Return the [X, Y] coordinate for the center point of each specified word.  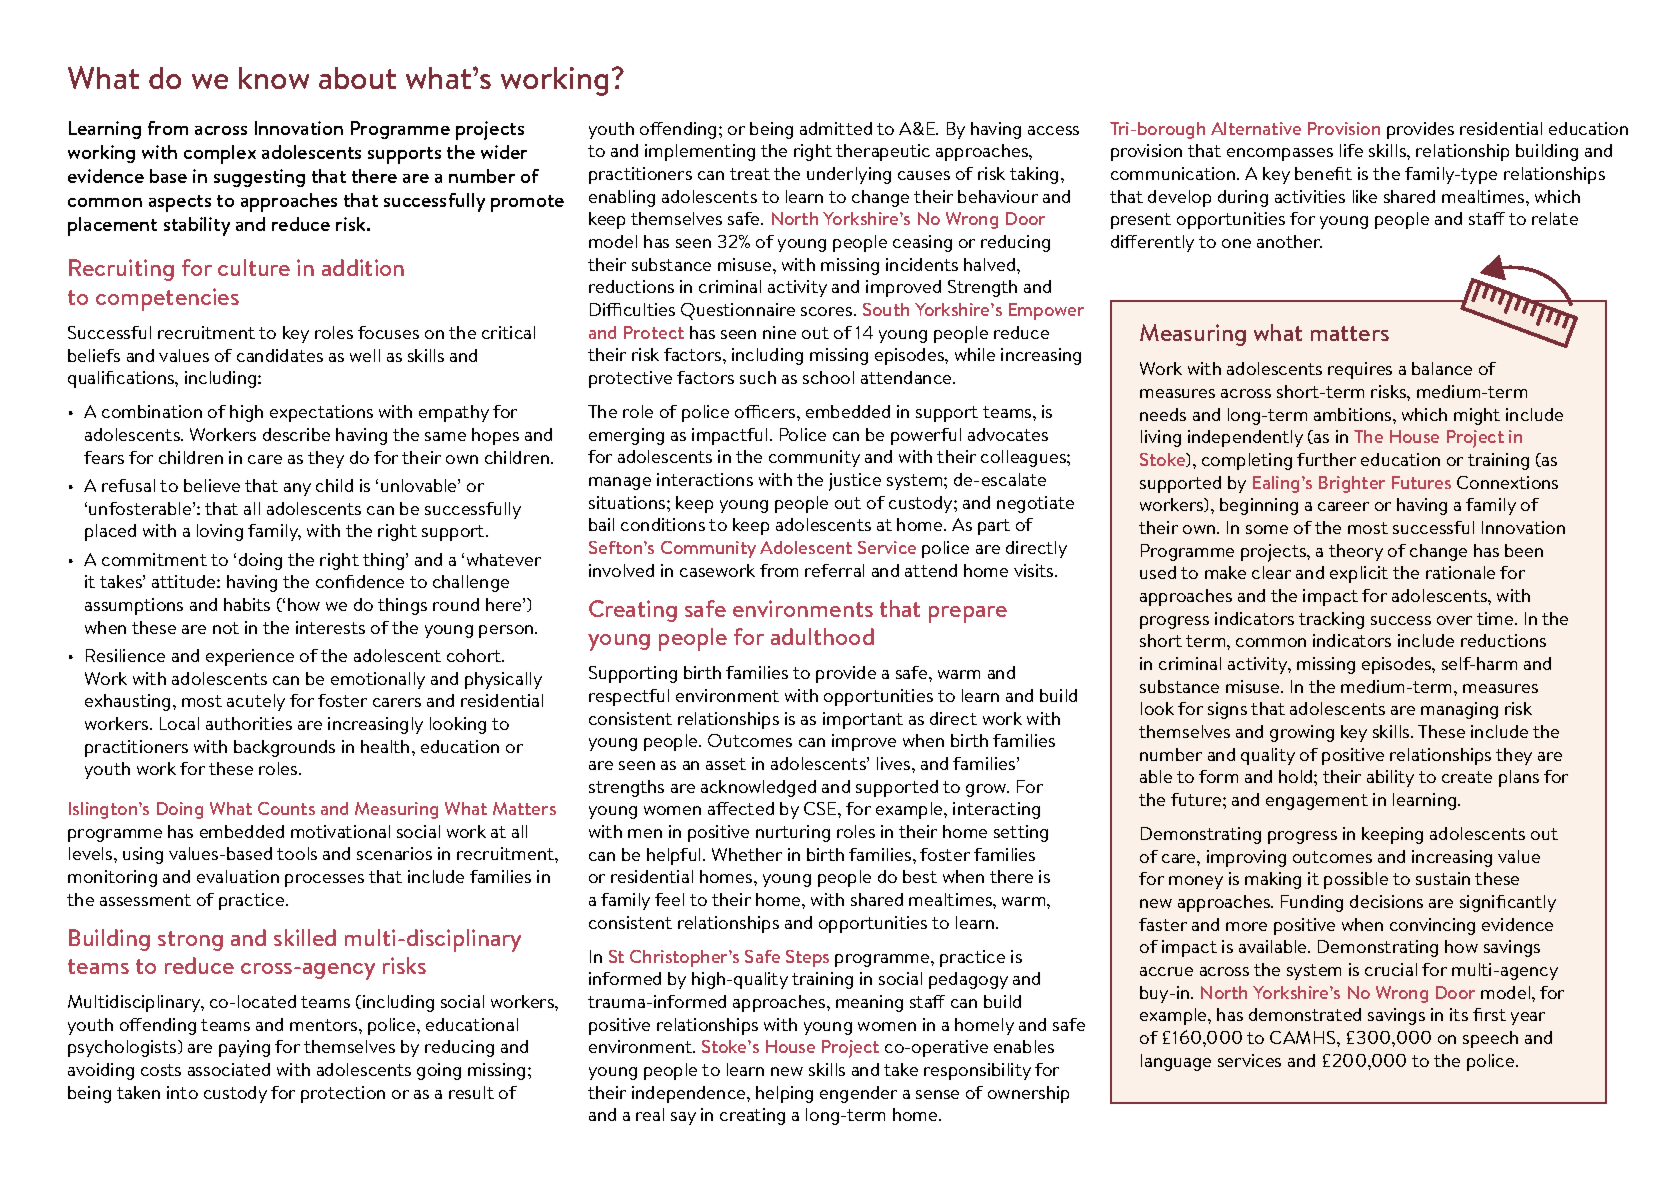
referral [834, 570]
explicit [1359, 574]
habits [247, 604]
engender [858, 1094]
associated [229, 1069]
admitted [836, 128]
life [1351, 150]
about [357, 78]
